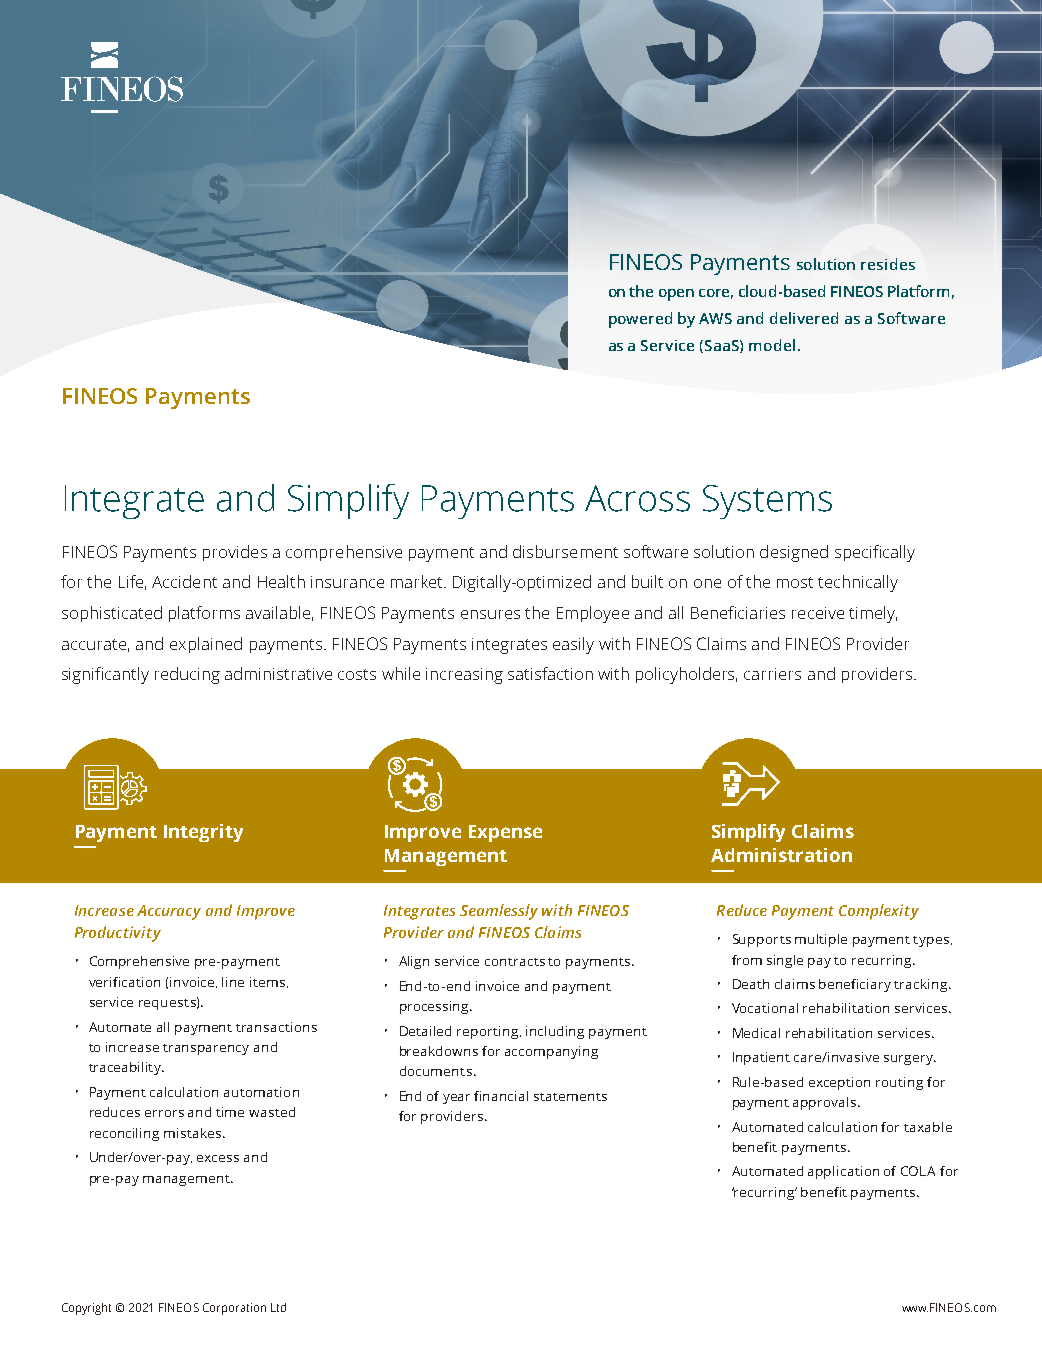  Describe the element at coordinates (804, 318) in the screenshot. I see `delivered` at that location.
